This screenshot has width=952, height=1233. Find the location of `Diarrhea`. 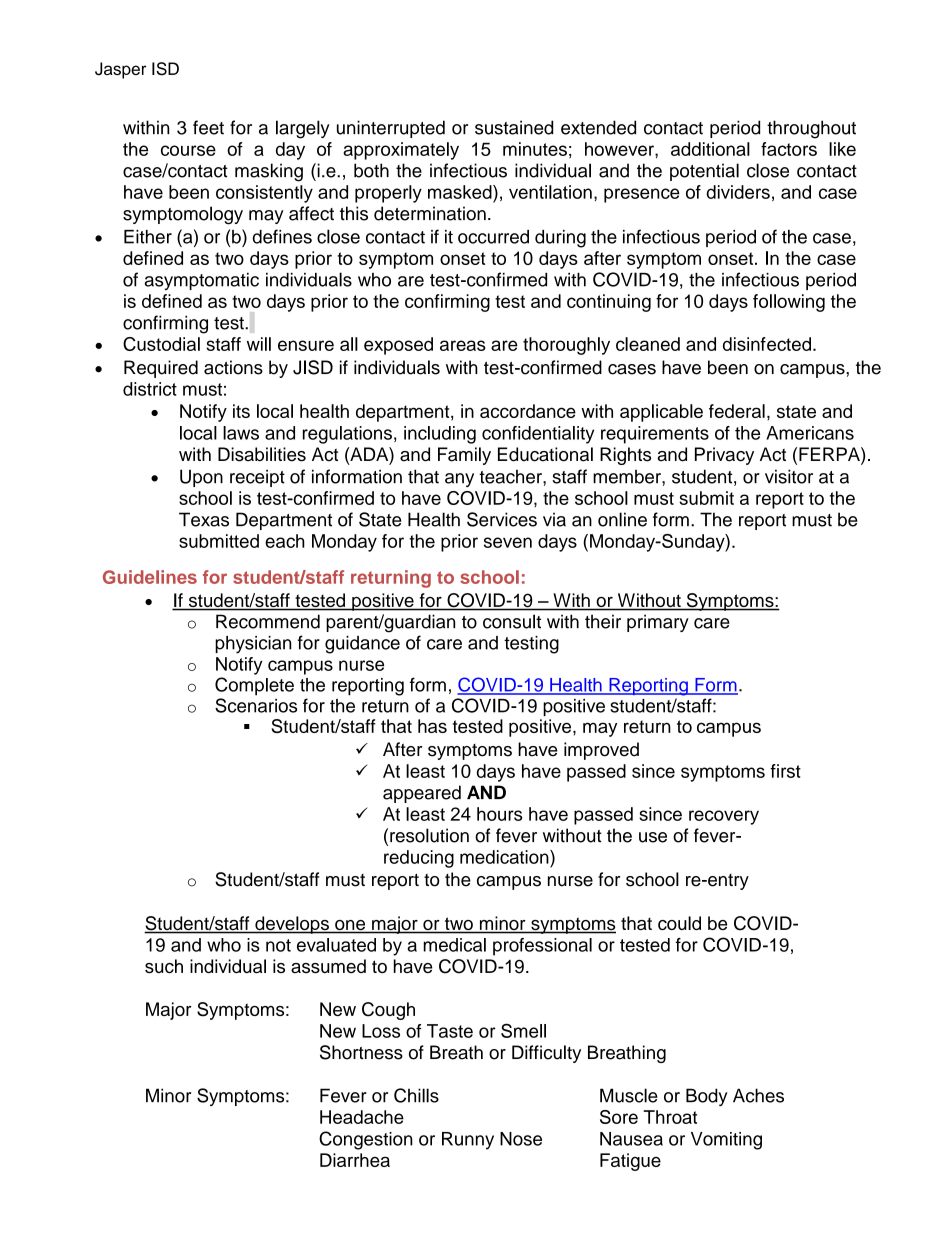

Diarrhea is located at coordinates (355, 1160).
